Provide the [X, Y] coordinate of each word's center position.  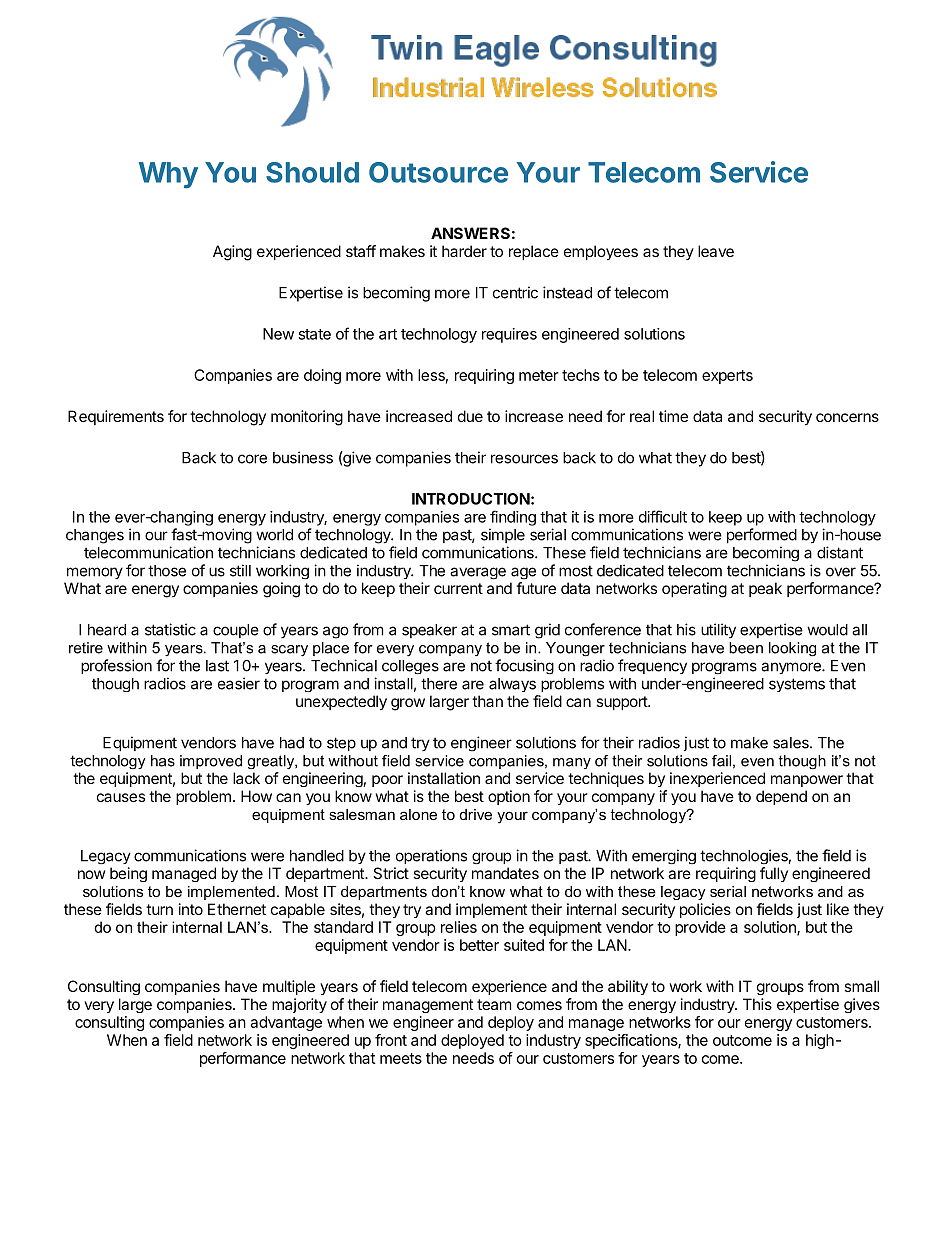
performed [762, 536]
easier [239, 683]
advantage [286, 1023]
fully [774, 874]
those [167, 571]
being [128, 874]
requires [509, 335]
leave [716, 251]
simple [503, 535]
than [487, 701]
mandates [505, 873]
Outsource [438, 172]
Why [168, 175]
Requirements [116, 417]
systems [797, 685]
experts [727, 377]
